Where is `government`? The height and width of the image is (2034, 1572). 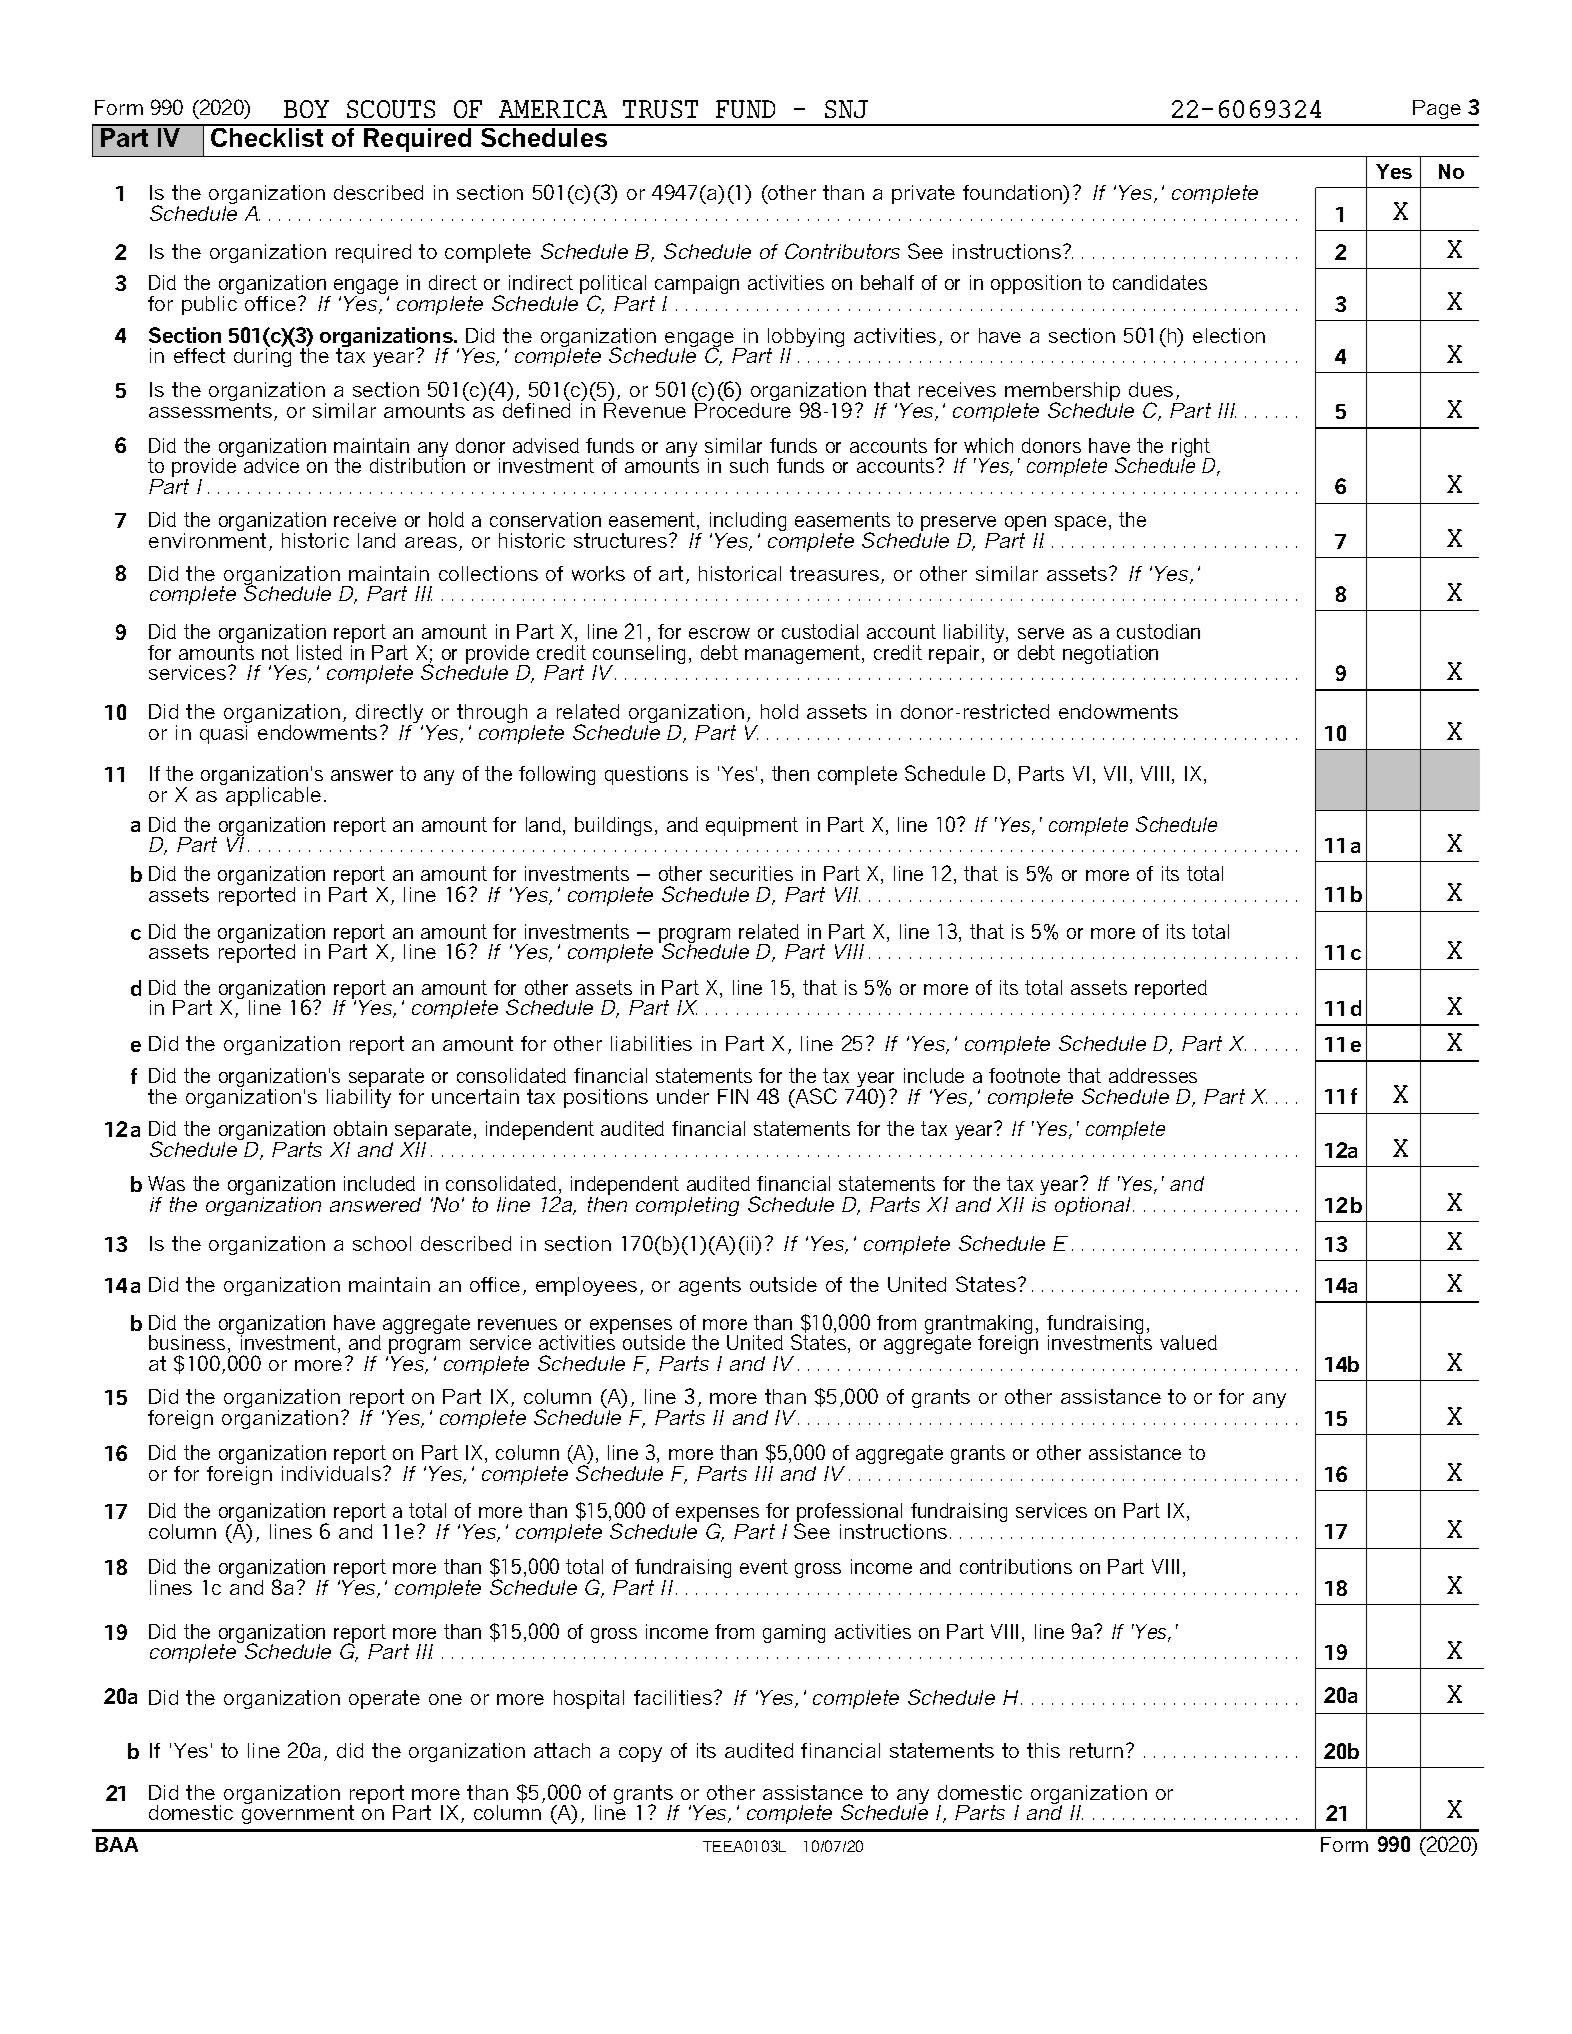
government is located at coordinates (298, 1813).
